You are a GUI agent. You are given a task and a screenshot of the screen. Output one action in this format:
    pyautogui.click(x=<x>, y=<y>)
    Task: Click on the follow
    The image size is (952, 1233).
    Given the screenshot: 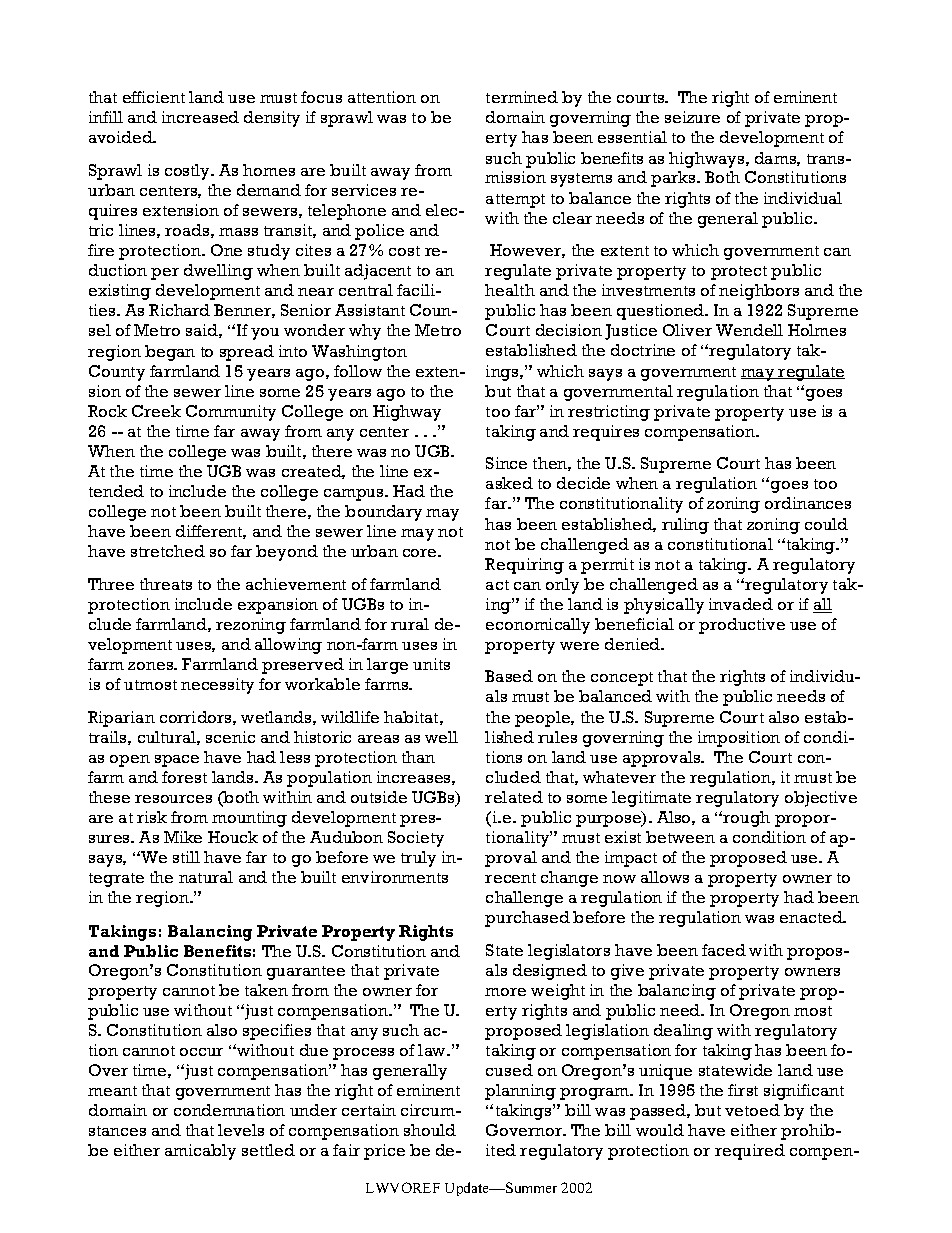 What is the action you would take?
    pyautogui.click(x=358, y=371)
